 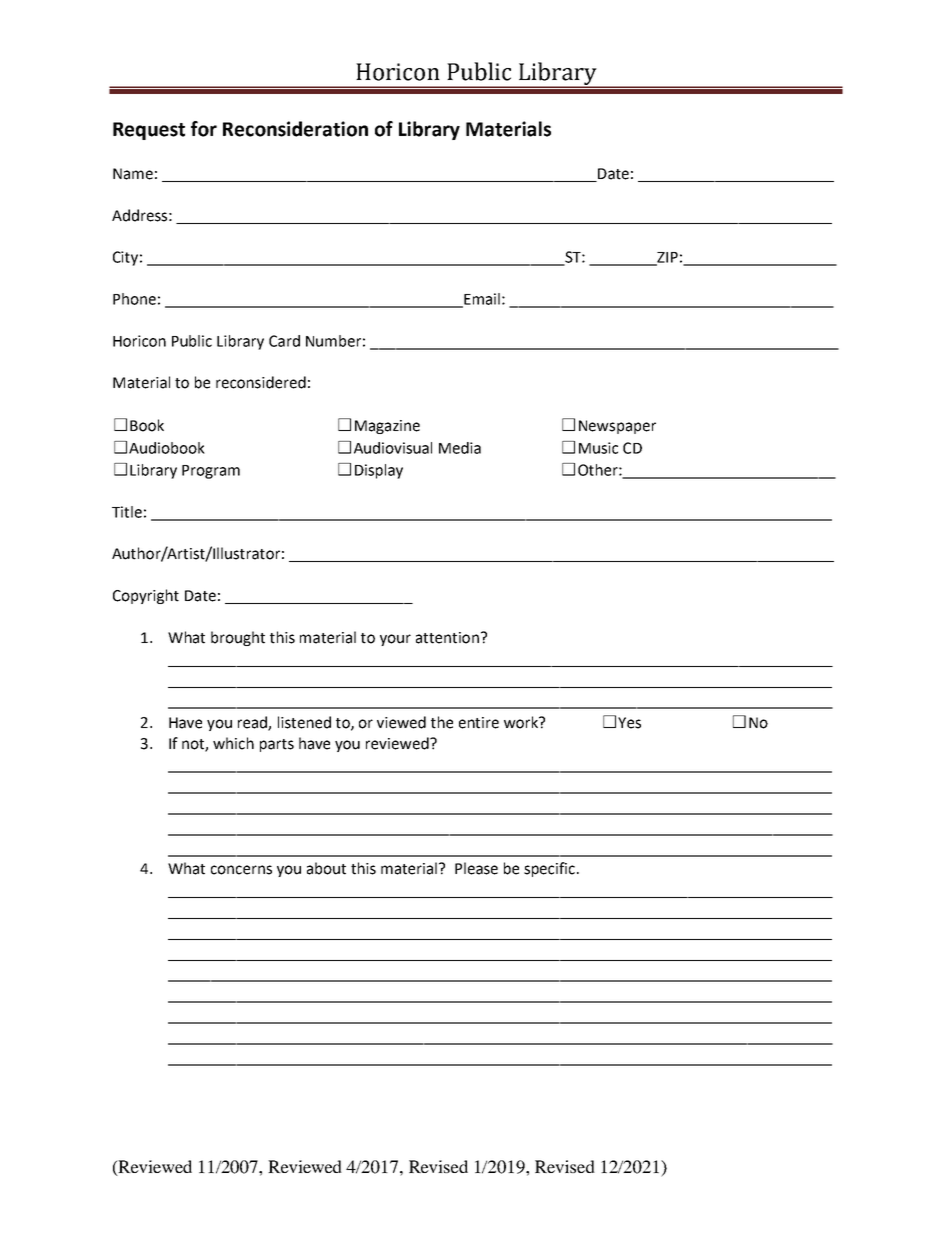 What do you see at coordinates (295, 129) in the screenshot?
I see `Reconsideration` at bounding box center [295, 129].
